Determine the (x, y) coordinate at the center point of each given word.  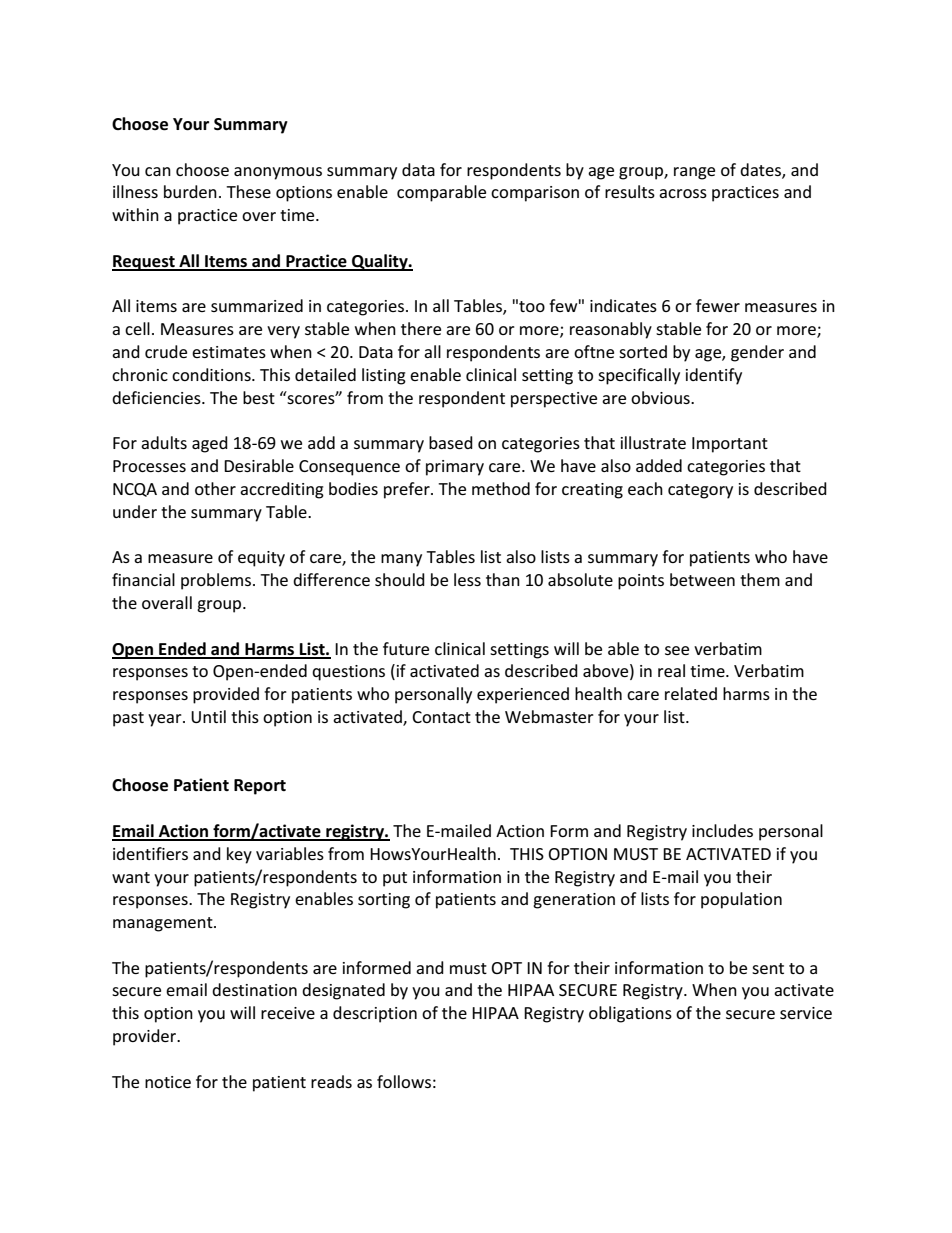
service (806, 1013)
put (395, 879)
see (677, 650)
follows (404, 1081)
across (683, 193)
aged (210, 444)
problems (217, 581)
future (406, 648)
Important (730, 445)
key (239, 855)
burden (190, 191)
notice (168, 1082)
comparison (535, 194)
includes (722, 830)
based (451, 442)
